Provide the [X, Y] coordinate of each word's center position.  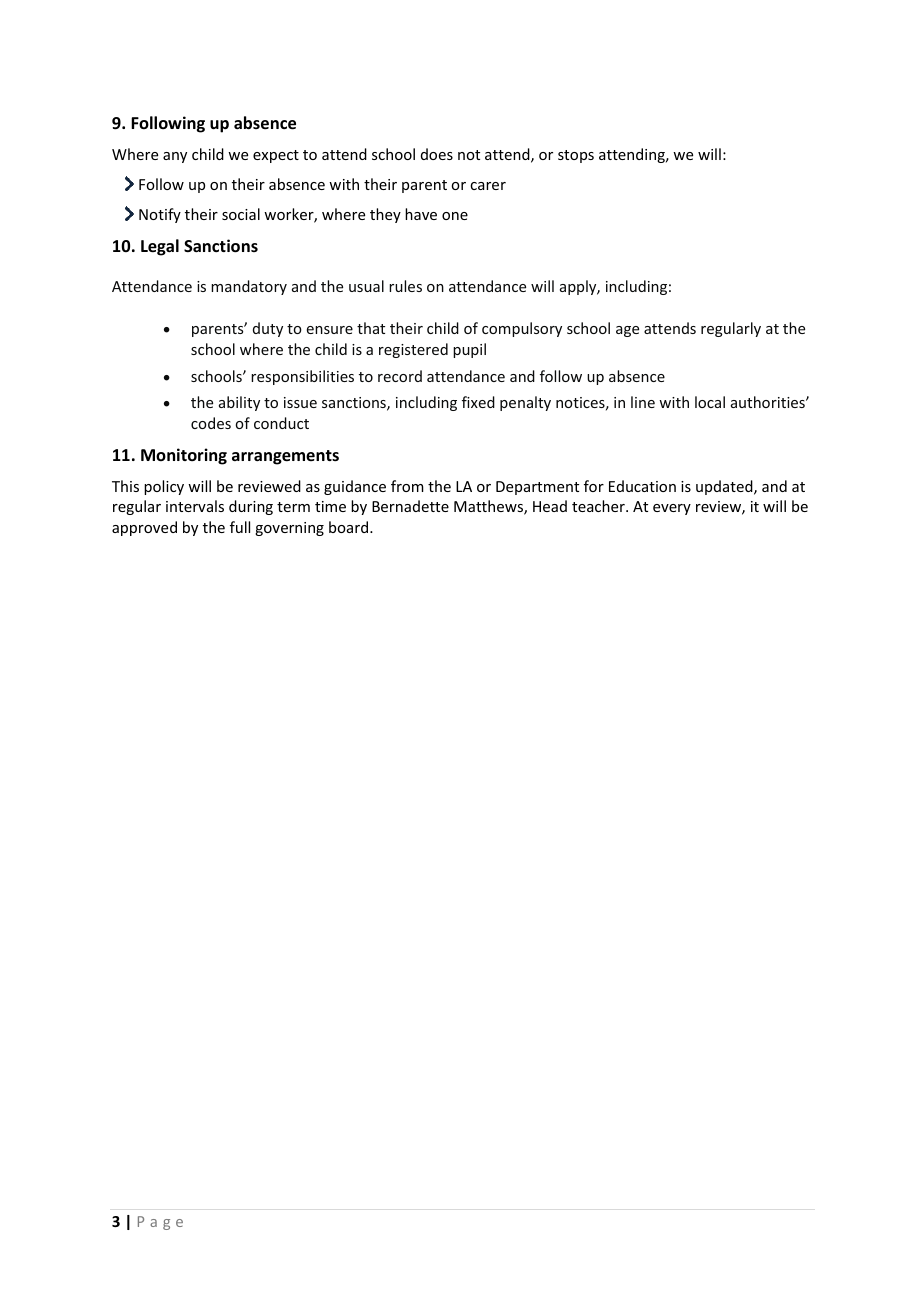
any [175, 157]
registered [413, 350]
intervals [195, 506]
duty [268, 329]
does [437, 154]
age [627, 331]
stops [576, 156]
